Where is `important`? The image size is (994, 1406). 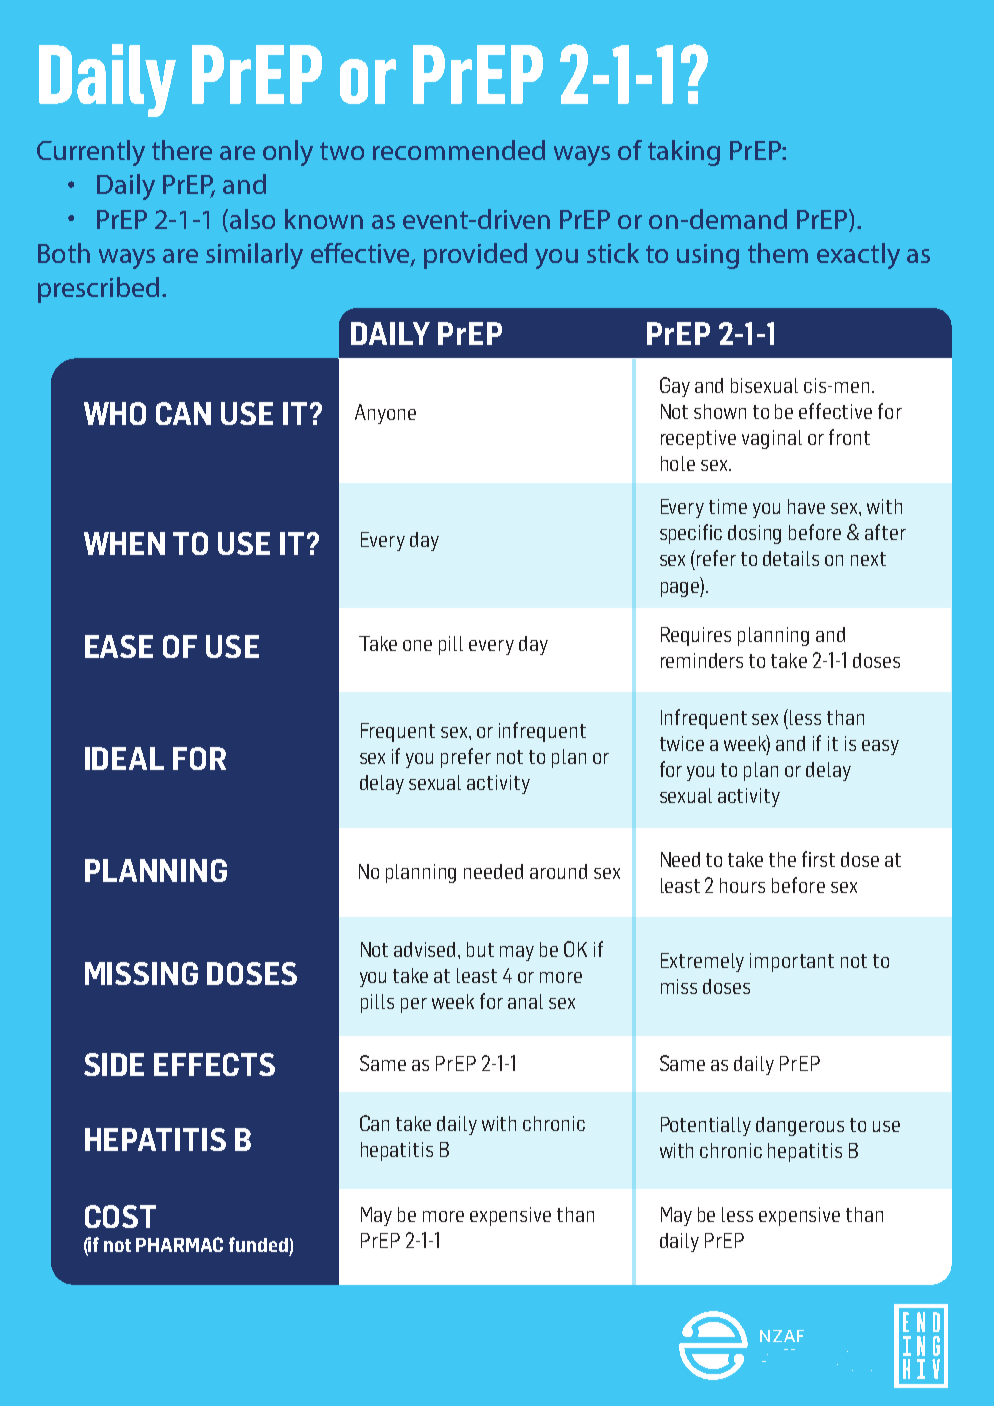 important is located at coordinates (792, 962).
